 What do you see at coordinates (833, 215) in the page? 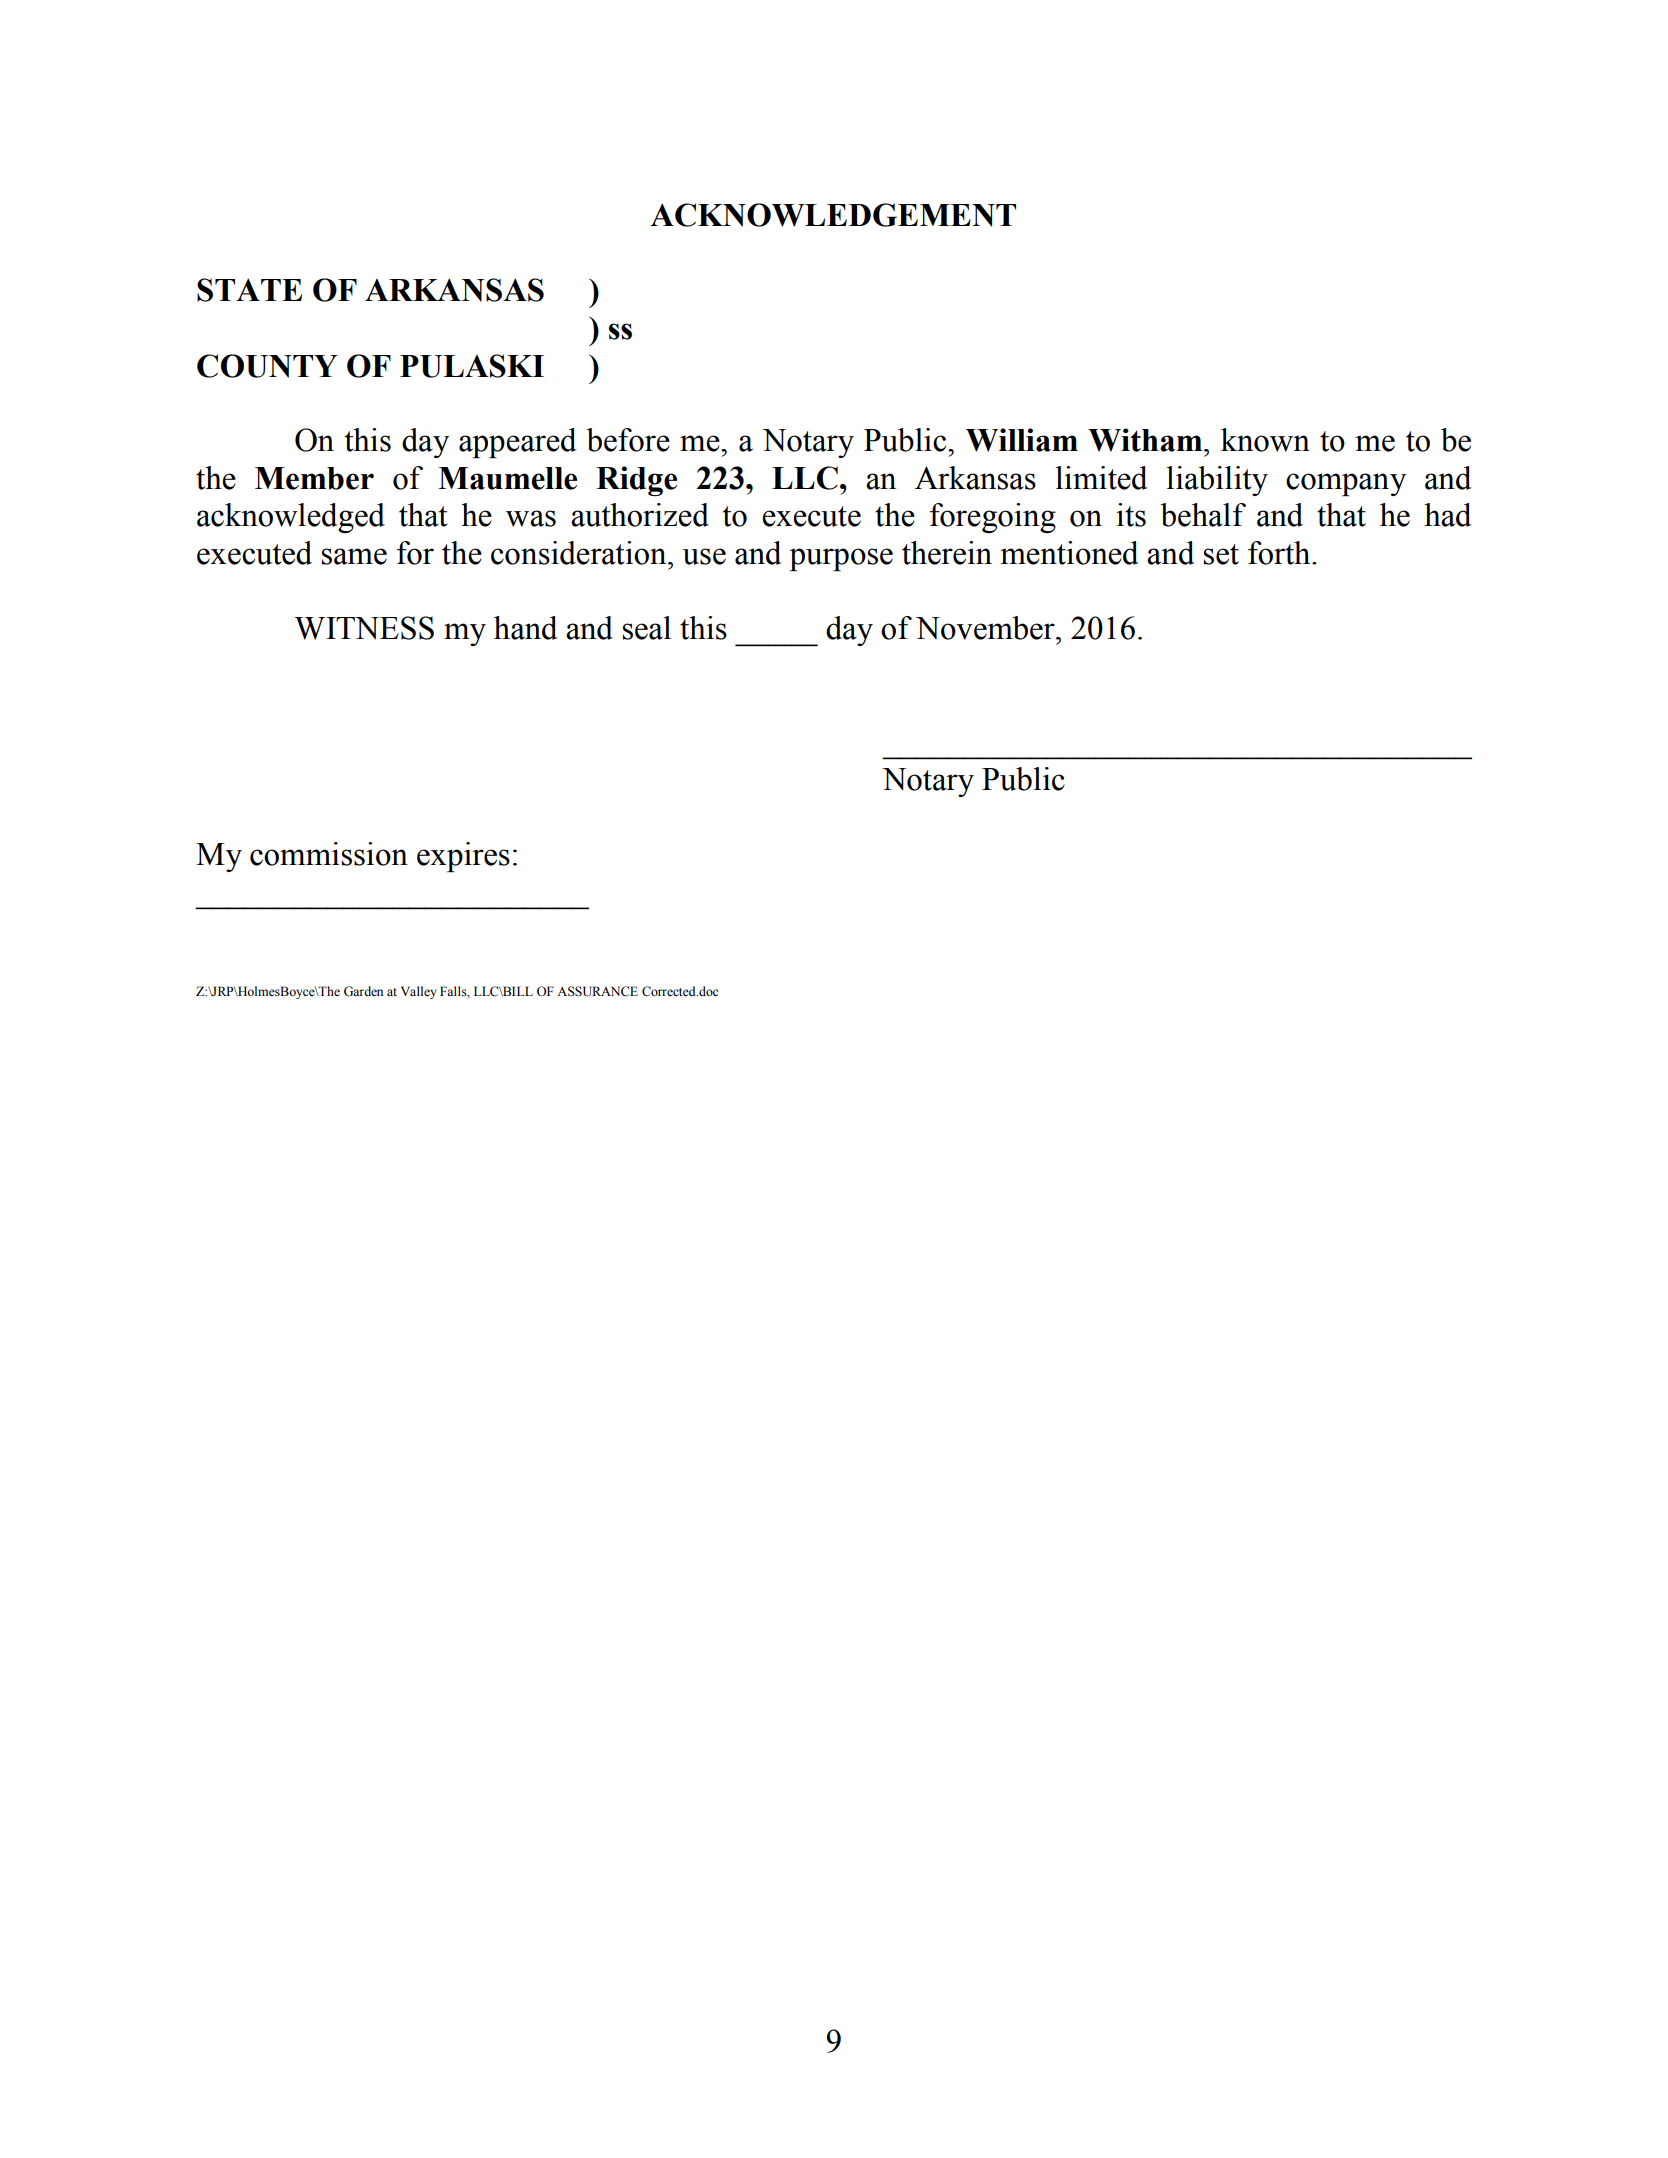
I see `ACKNOWLEDGEMENT` at bounding box center [833, 215].
